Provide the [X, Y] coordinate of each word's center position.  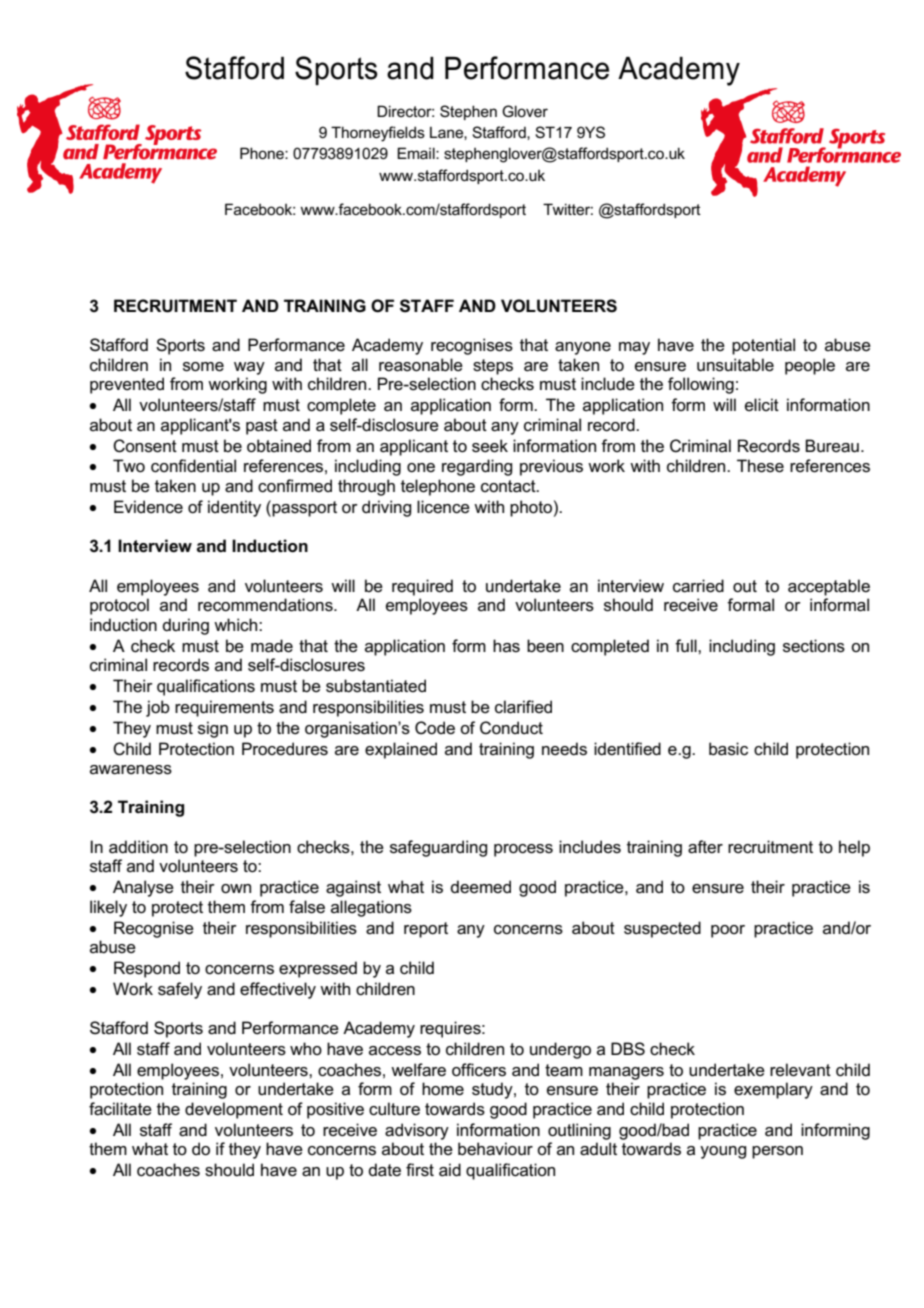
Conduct [511, 728]
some [203, 367]
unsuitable [735, 365]
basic [728, 749]
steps [493, 367]
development [234, 1110]
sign [213, 729]
